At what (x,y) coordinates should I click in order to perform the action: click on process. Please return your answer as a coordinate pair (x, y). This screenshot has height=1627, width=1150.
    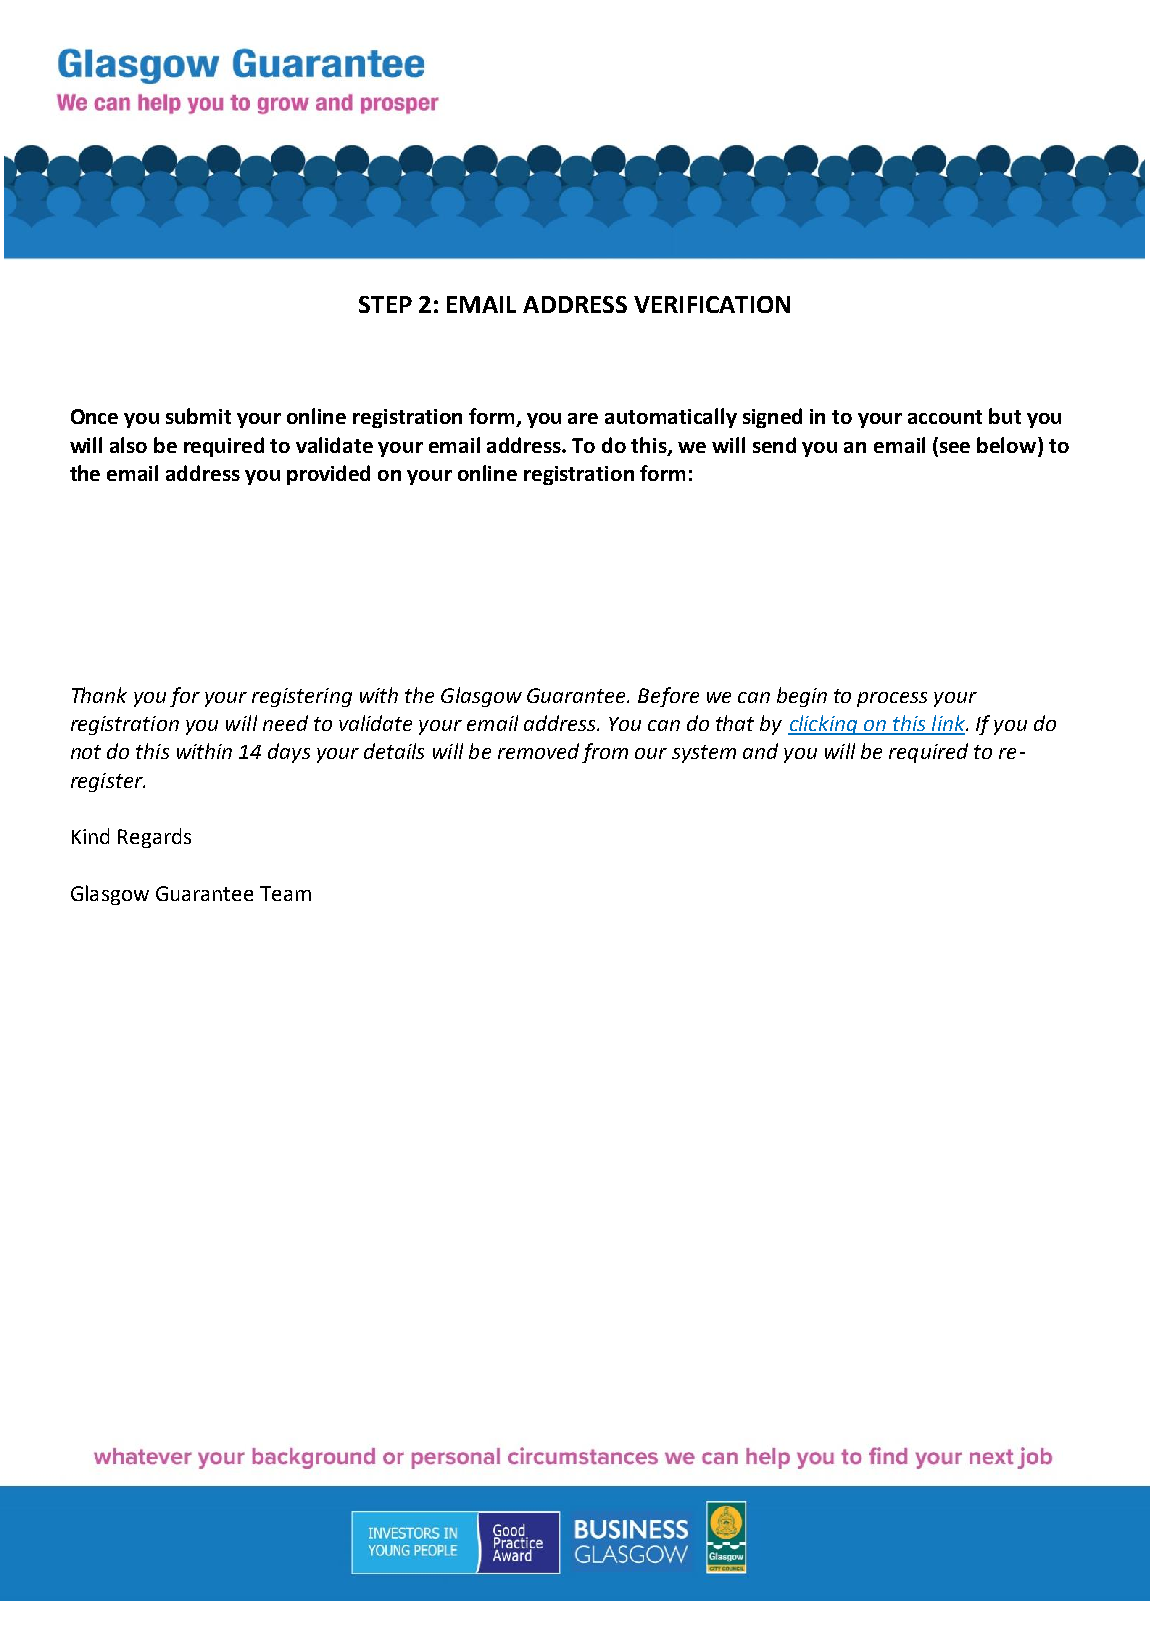
    Looking at the image, I should click on (892, 699).
